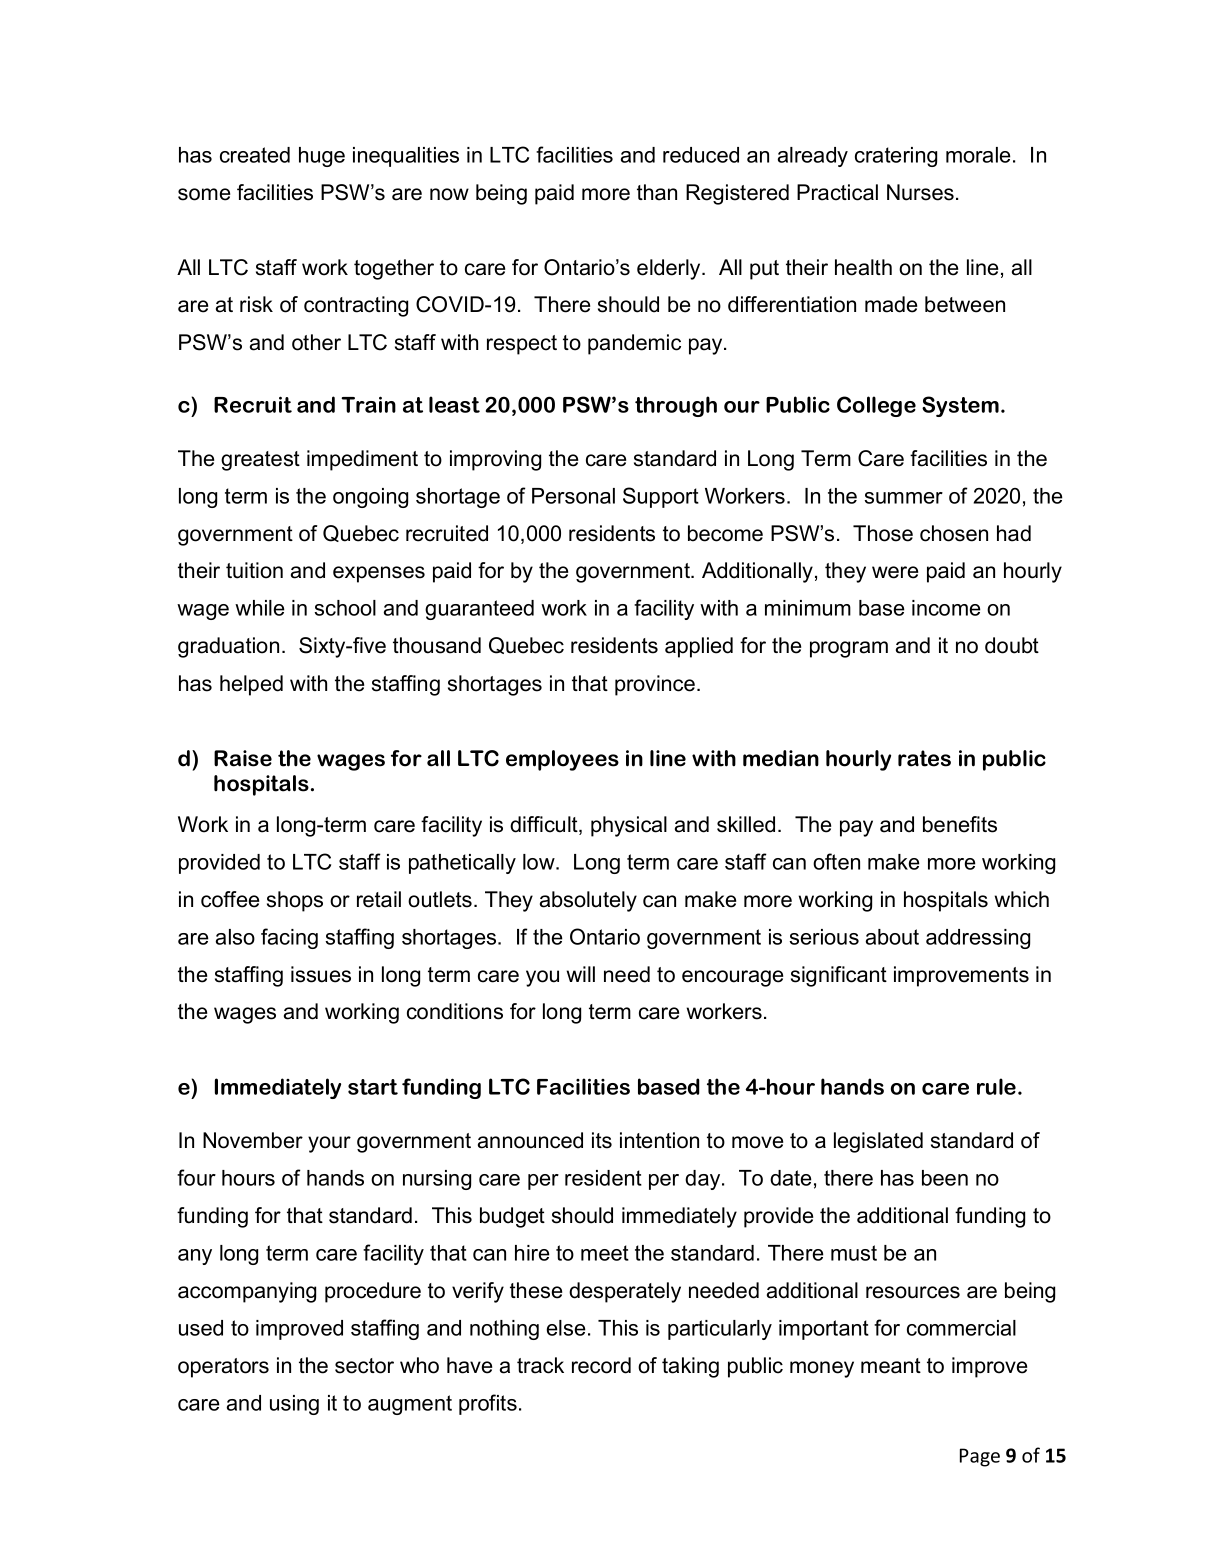 Image resolution: width=1209 pixels, height=1565 pixels. I want to click on your, so click(329, 1144).
